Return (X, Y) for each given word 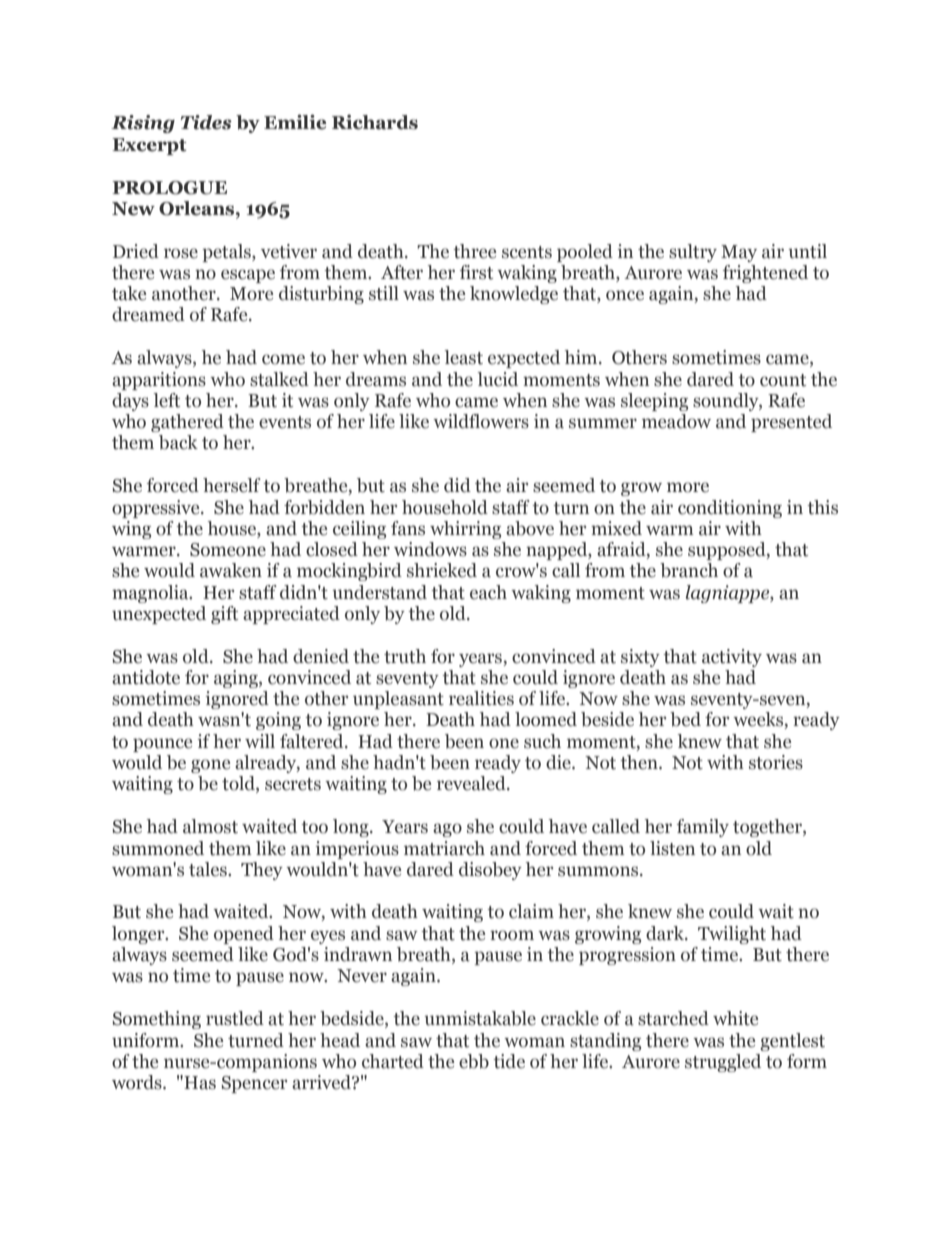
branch (689, 570)
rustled (235, 1018)
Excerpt (149, 146)
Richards (375, 122)
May (739, 253)
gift (224, 615)
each (488, 592)
